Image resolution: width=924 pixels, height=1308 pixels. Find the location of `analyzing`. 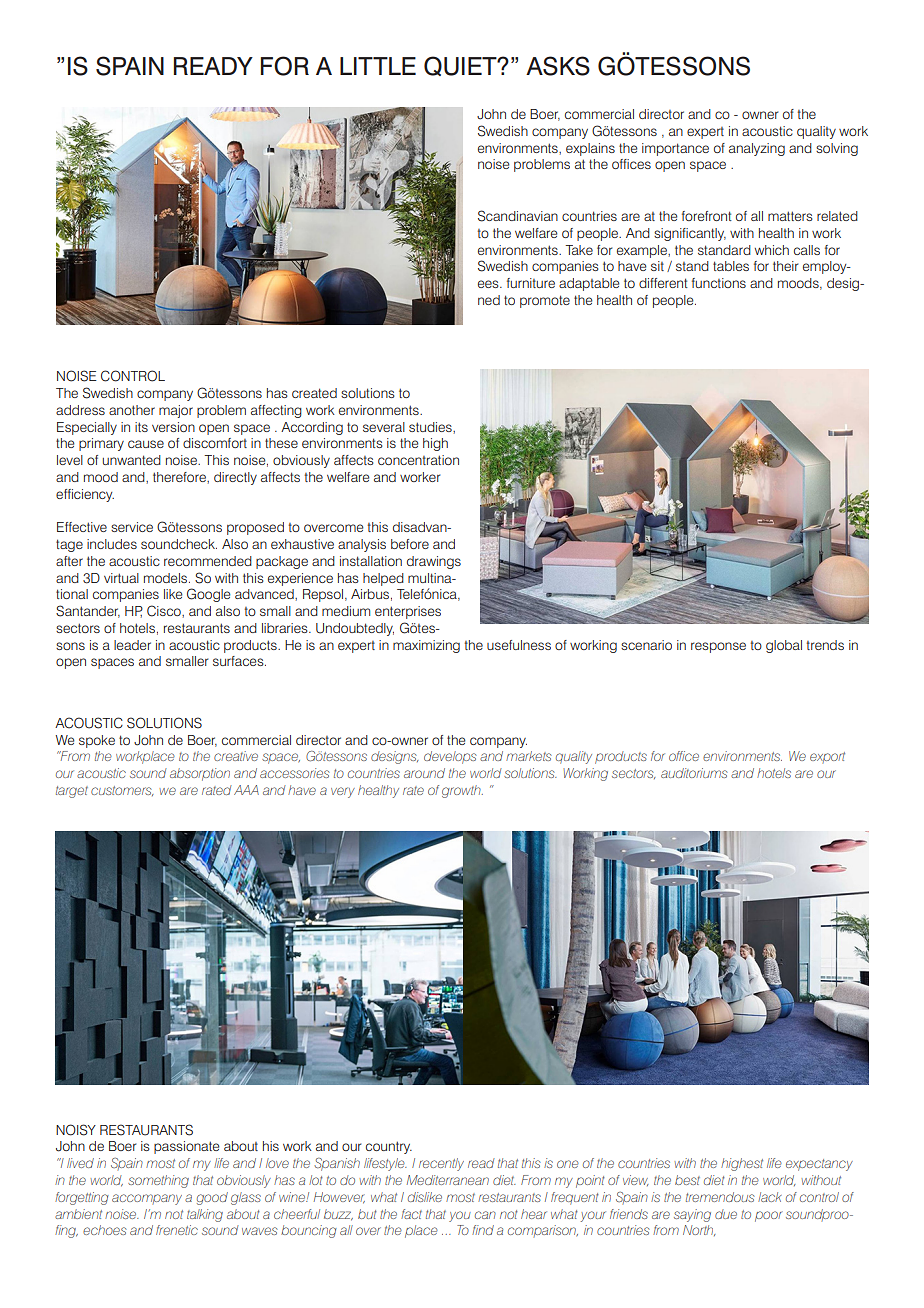

analyzing is located at coordinates (757, 149).
